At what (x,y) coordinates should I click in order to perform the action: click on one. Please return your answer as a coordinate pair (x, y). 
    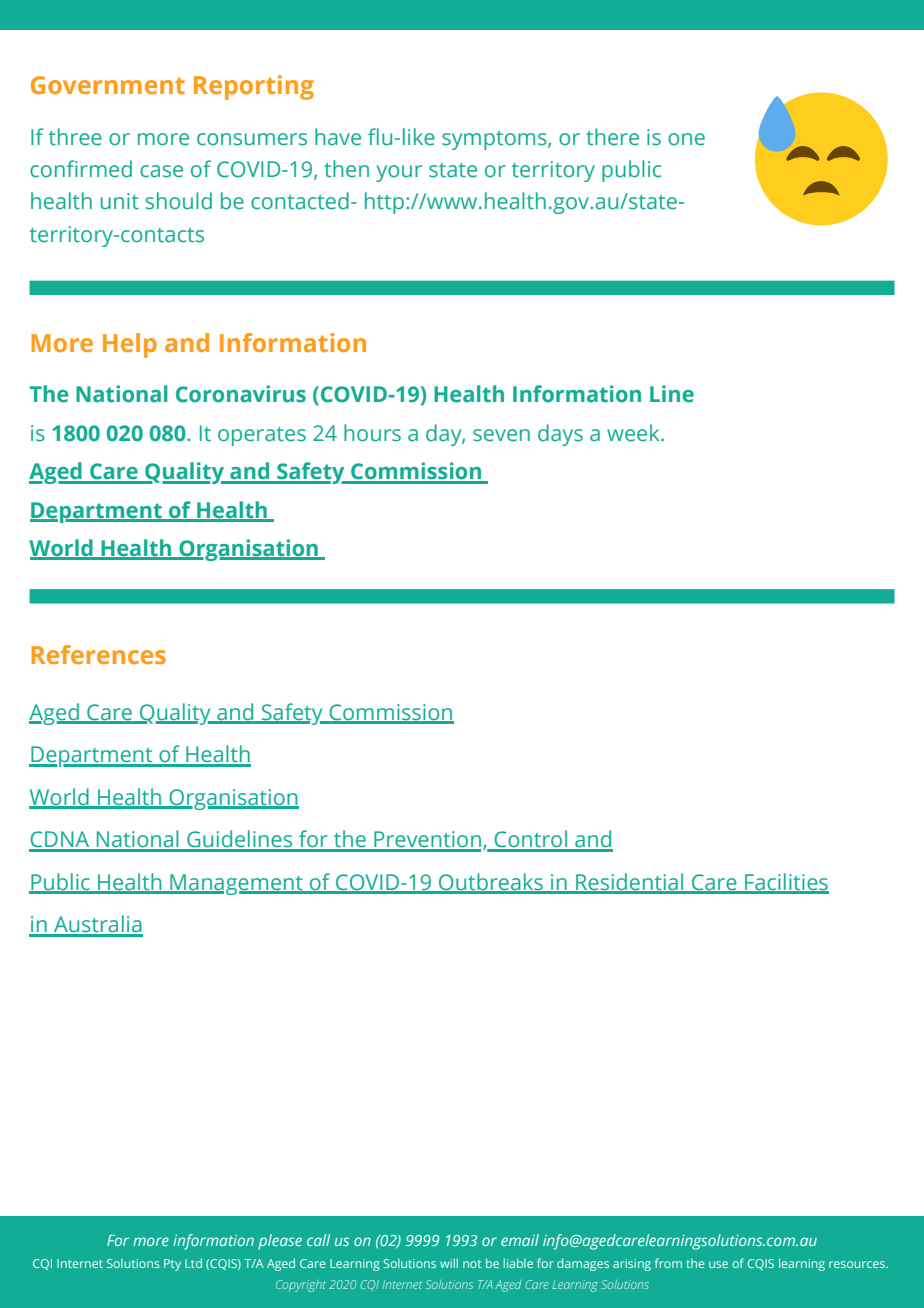
    Looking at the image, I should click on (686, 139).
